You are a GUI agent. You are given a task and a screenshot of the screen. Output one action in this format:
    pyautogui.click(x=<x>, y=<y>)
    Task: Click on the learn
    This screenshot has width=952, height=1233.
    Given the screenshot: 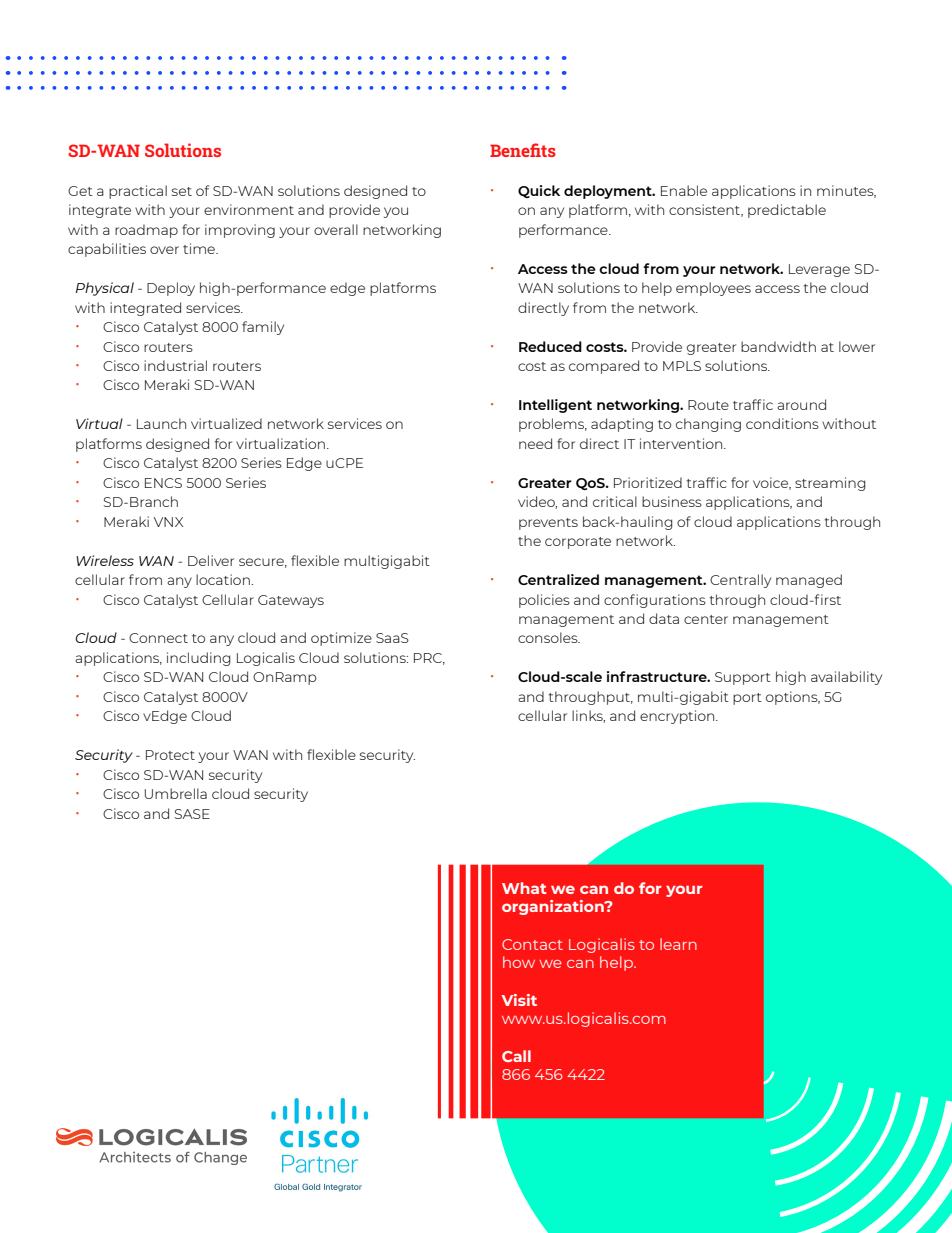 What is the action you would take?
    pyautogui.click(x=678, y=944)
